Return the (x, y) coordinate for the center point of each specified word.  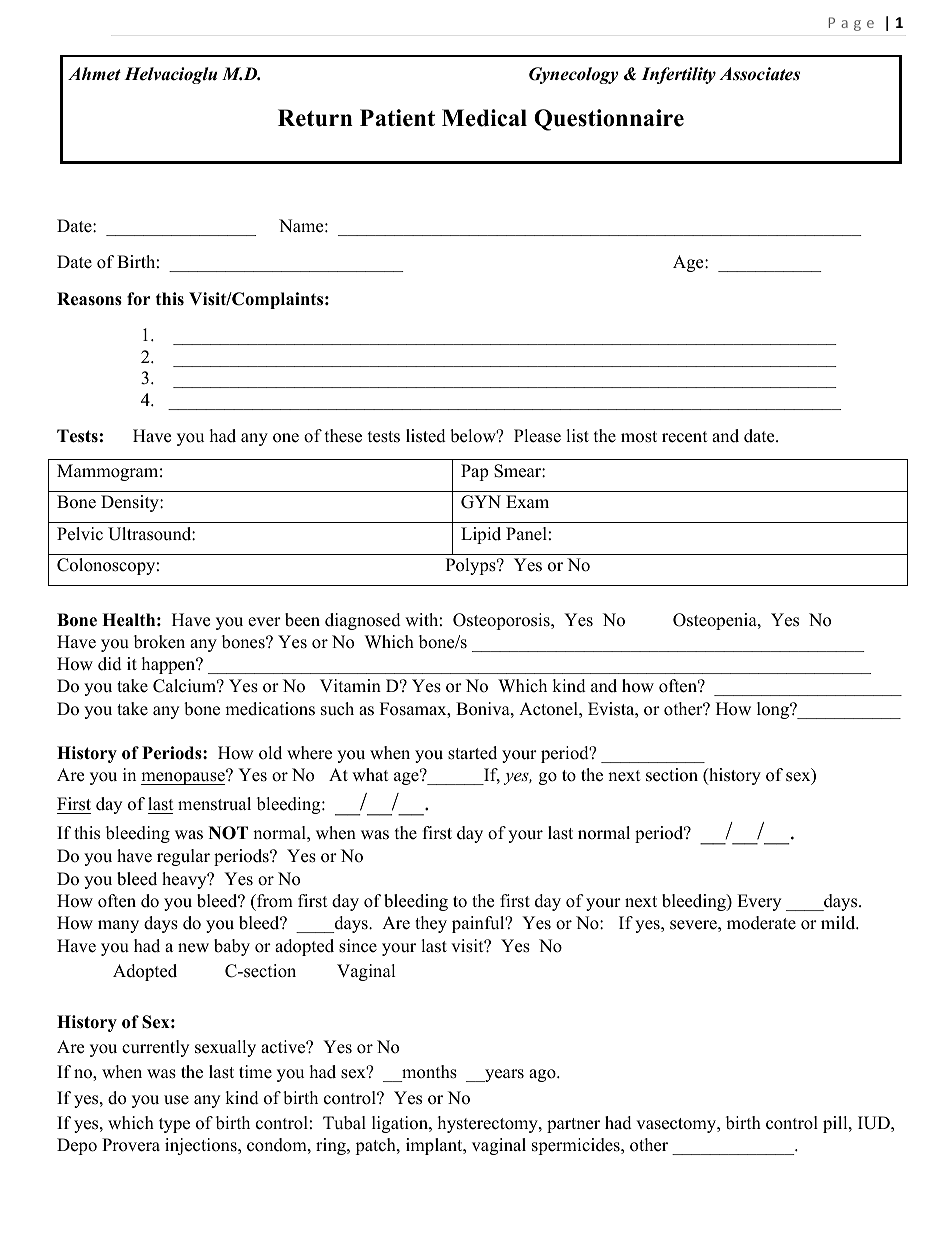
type (174, 1125)
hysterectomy (489, 1124)
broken (159, 642)
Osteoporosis (502, 621)
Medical (484, 118)
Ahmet (94, 74)
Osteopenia (716, 621)
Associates (759, 74)
